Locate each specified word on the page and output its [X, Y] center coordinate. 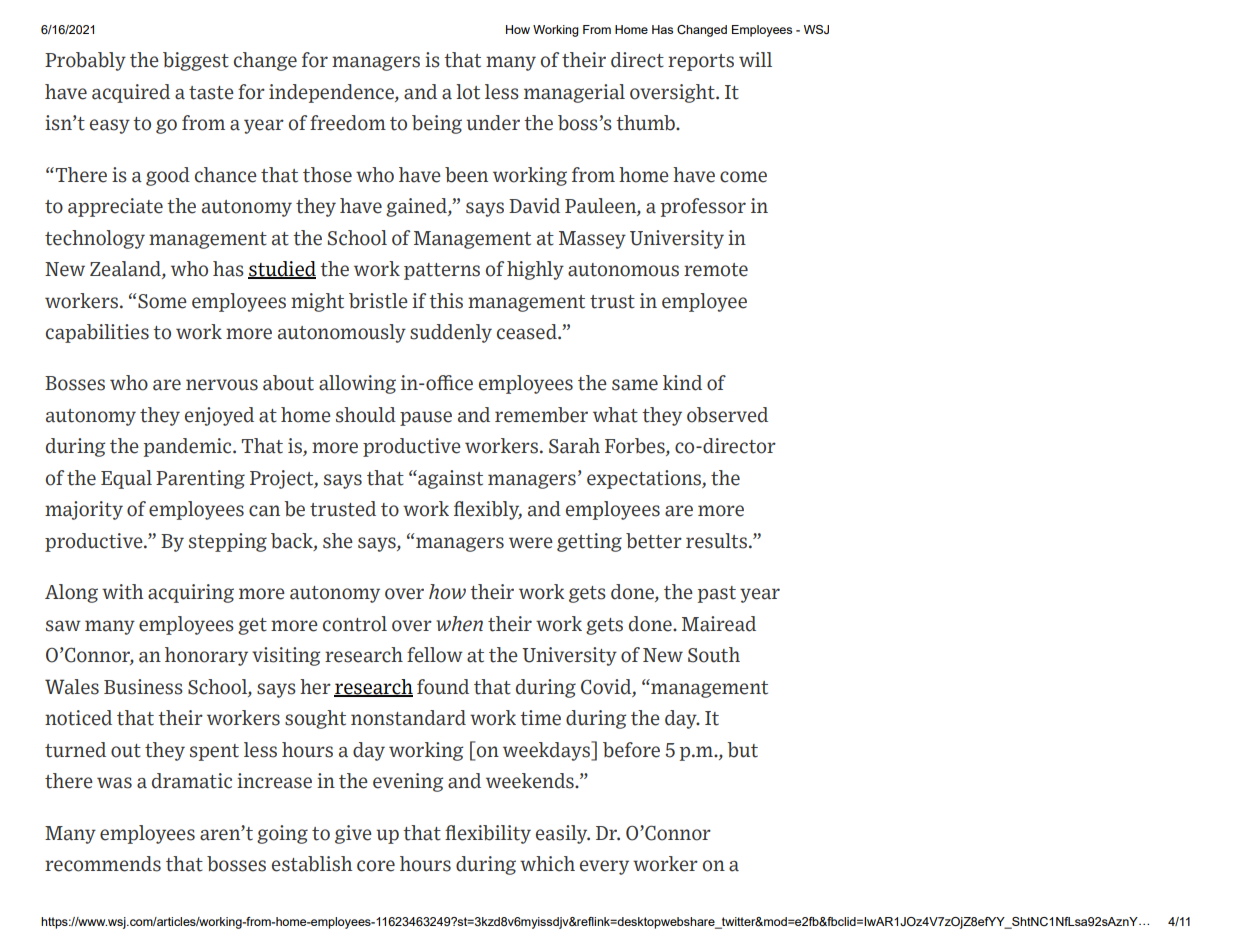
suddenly [451, 333]
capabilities [97, 333]
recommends [103, 864]
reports [701, 62]
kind [682, 383]
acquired [131, 93]
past [717, 594]
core [376, 866]
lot [468, 92]
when [459, 624]
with [123, 592]
